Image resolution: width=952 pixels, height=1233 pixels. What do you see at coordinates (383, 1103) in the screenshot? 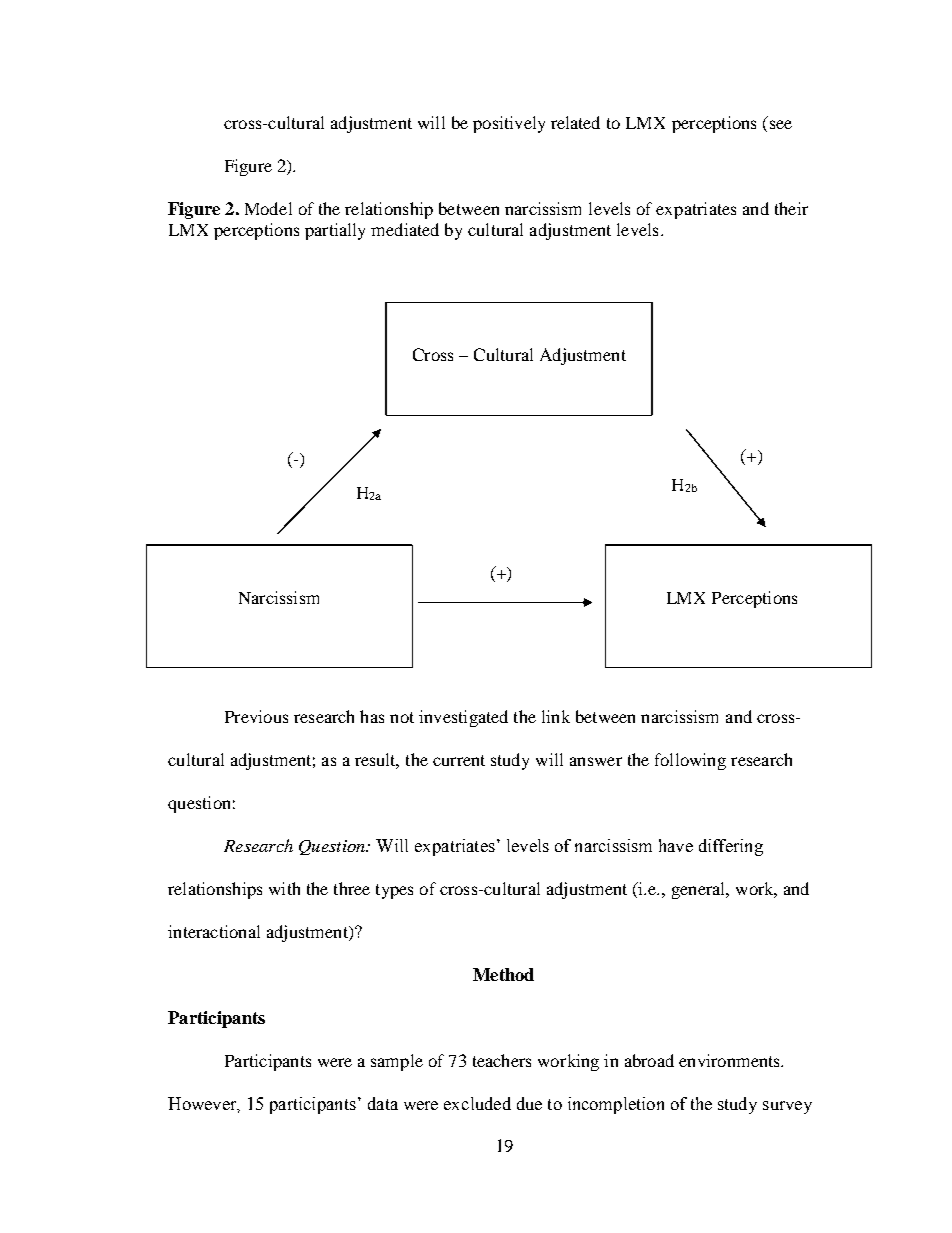
I see `data` at bounding box center [383, 1103].
